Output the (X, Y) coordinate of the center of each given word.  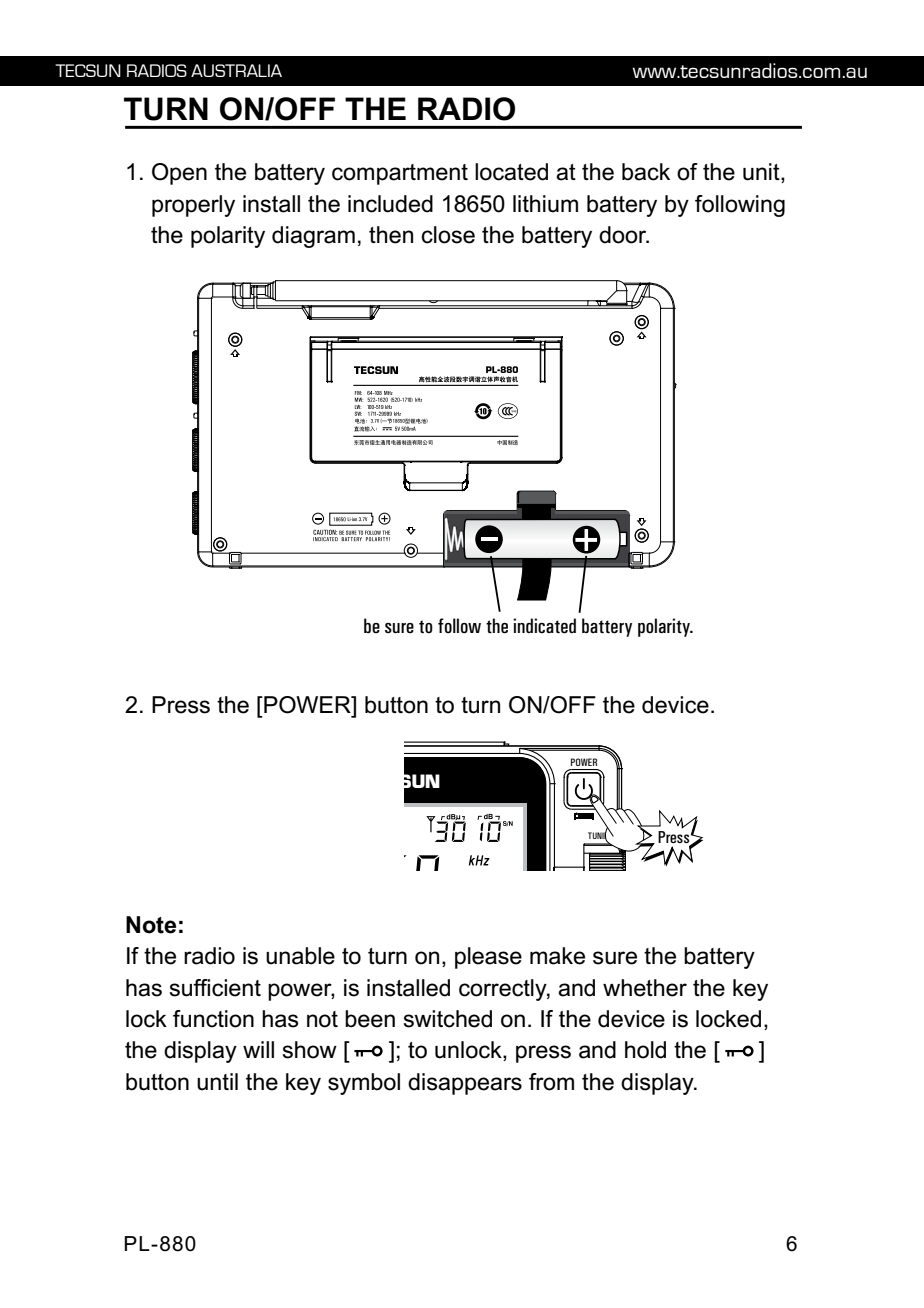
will (258, 1049)
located (511, 172)
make (557, 956)
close (448, 235)
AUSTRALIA (236, 70)
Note (151, 925)
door (624, 235)
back (646, 172)
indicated (544, 626)
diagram (313, 237)
